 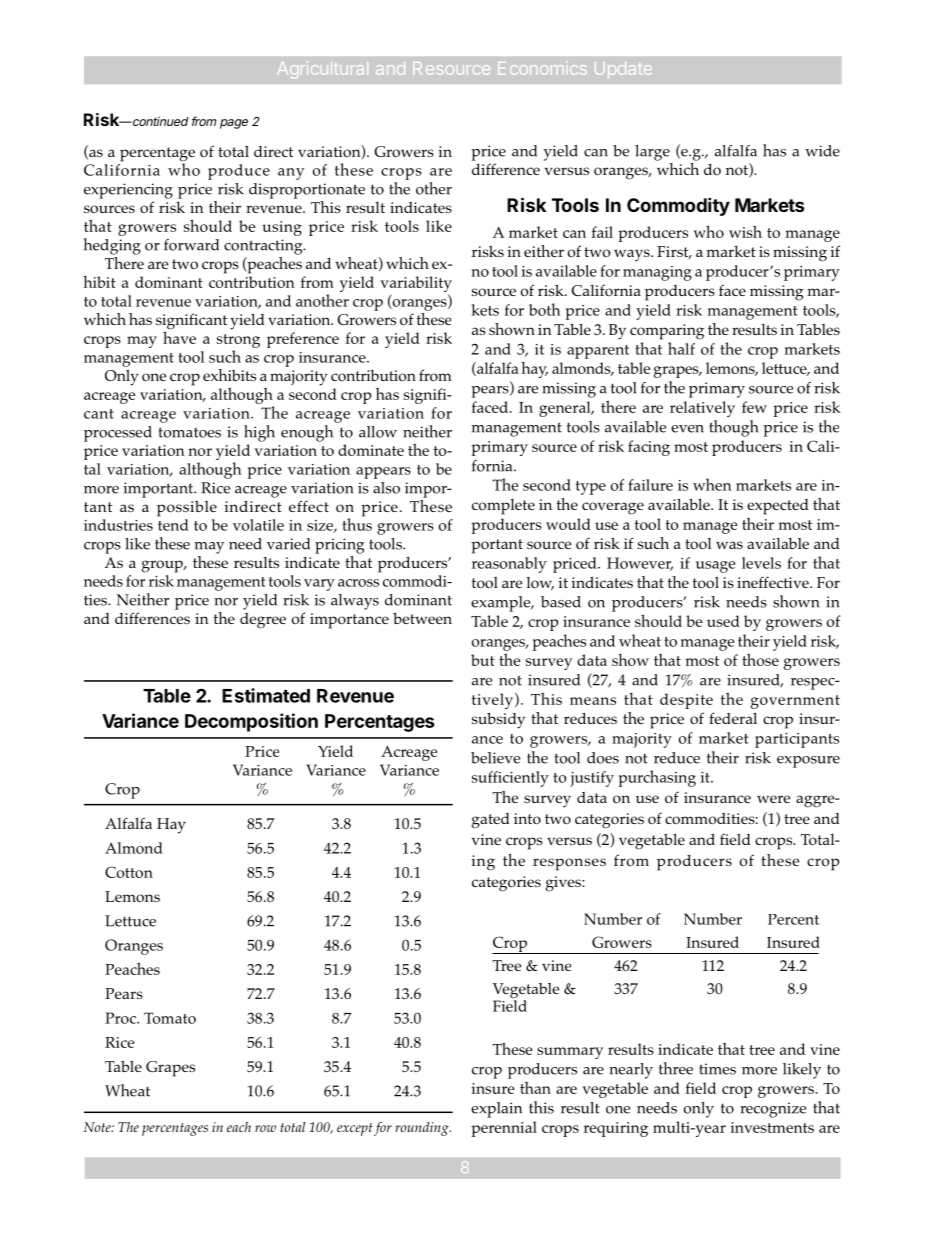 I want to click on explain, so click(x=496, y=1110).
